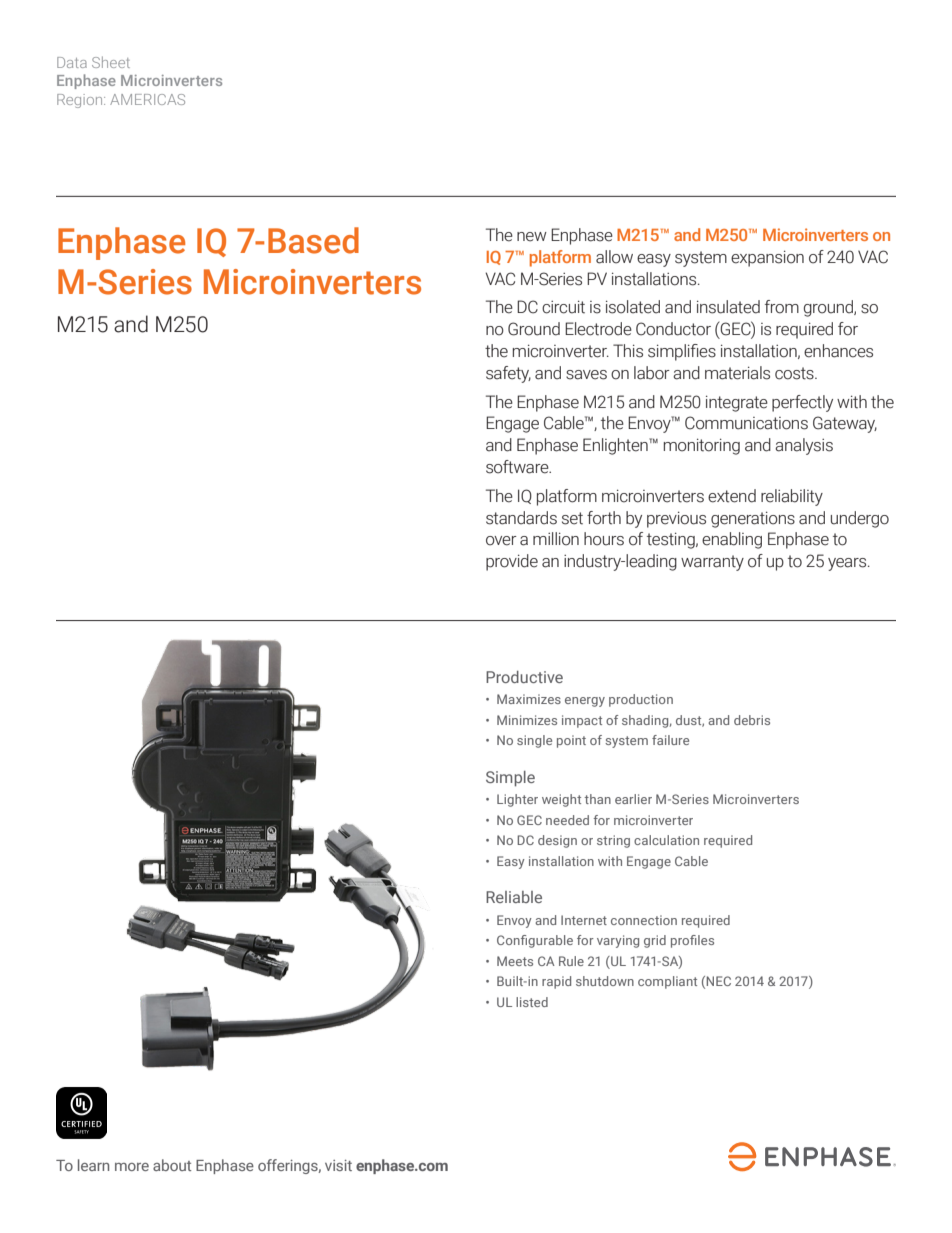  I want to click on provide, so click(512, 562).
